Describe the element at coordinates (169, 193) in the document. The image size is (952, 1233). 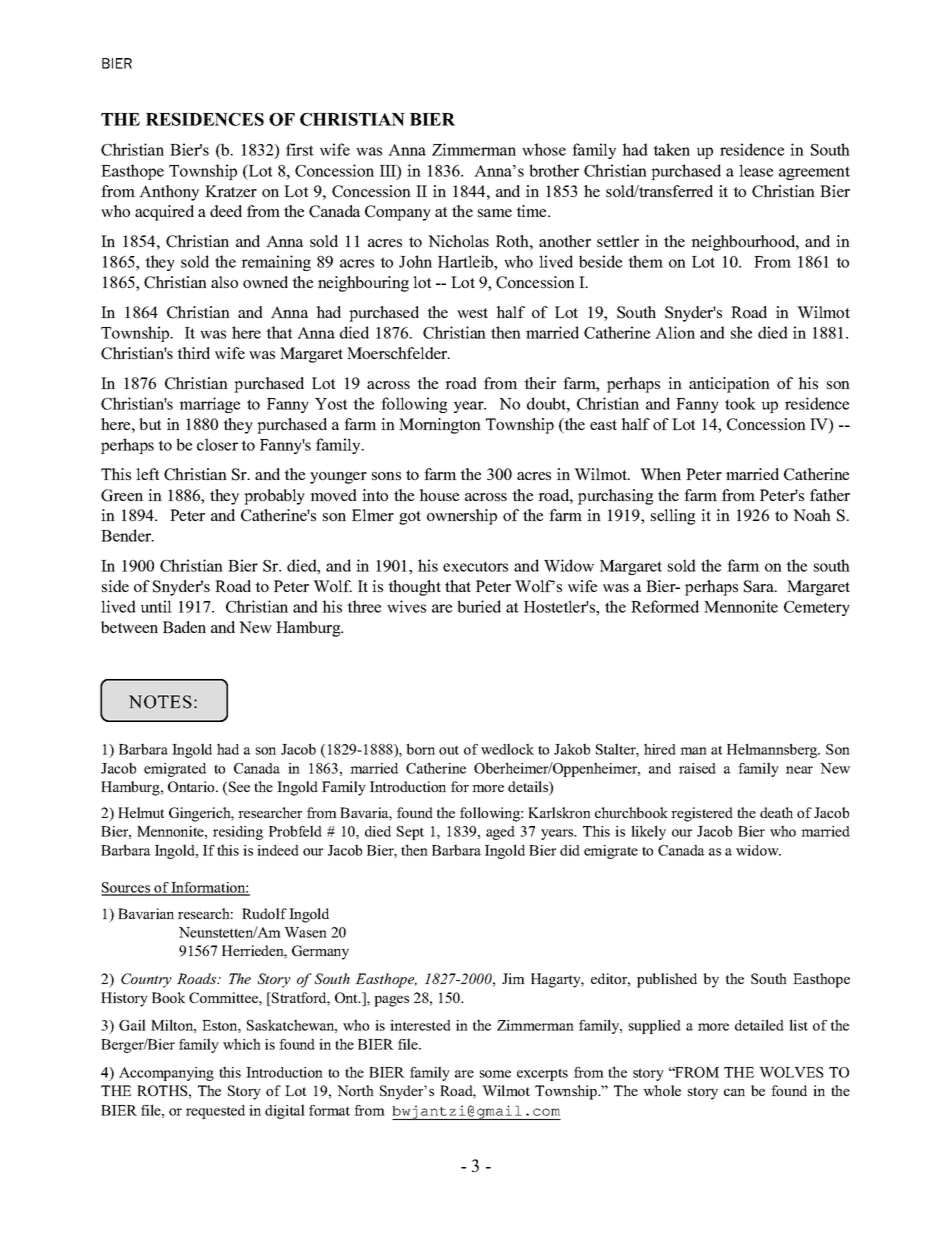
I see `Anthony` at that location.
